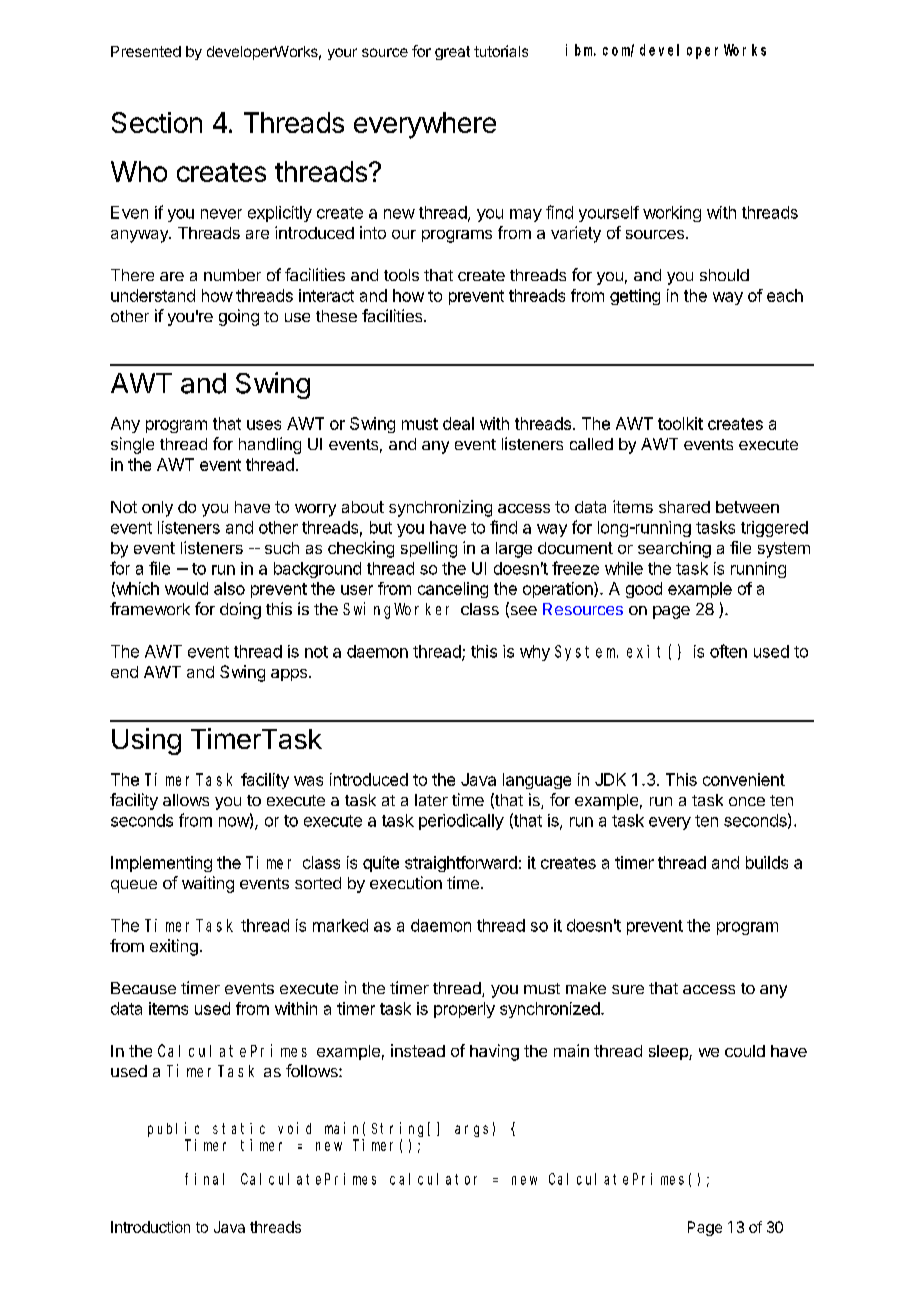  What do you see at coordinates (452, 53) in the page?
I see `great` at bounding box center [452, 53].
